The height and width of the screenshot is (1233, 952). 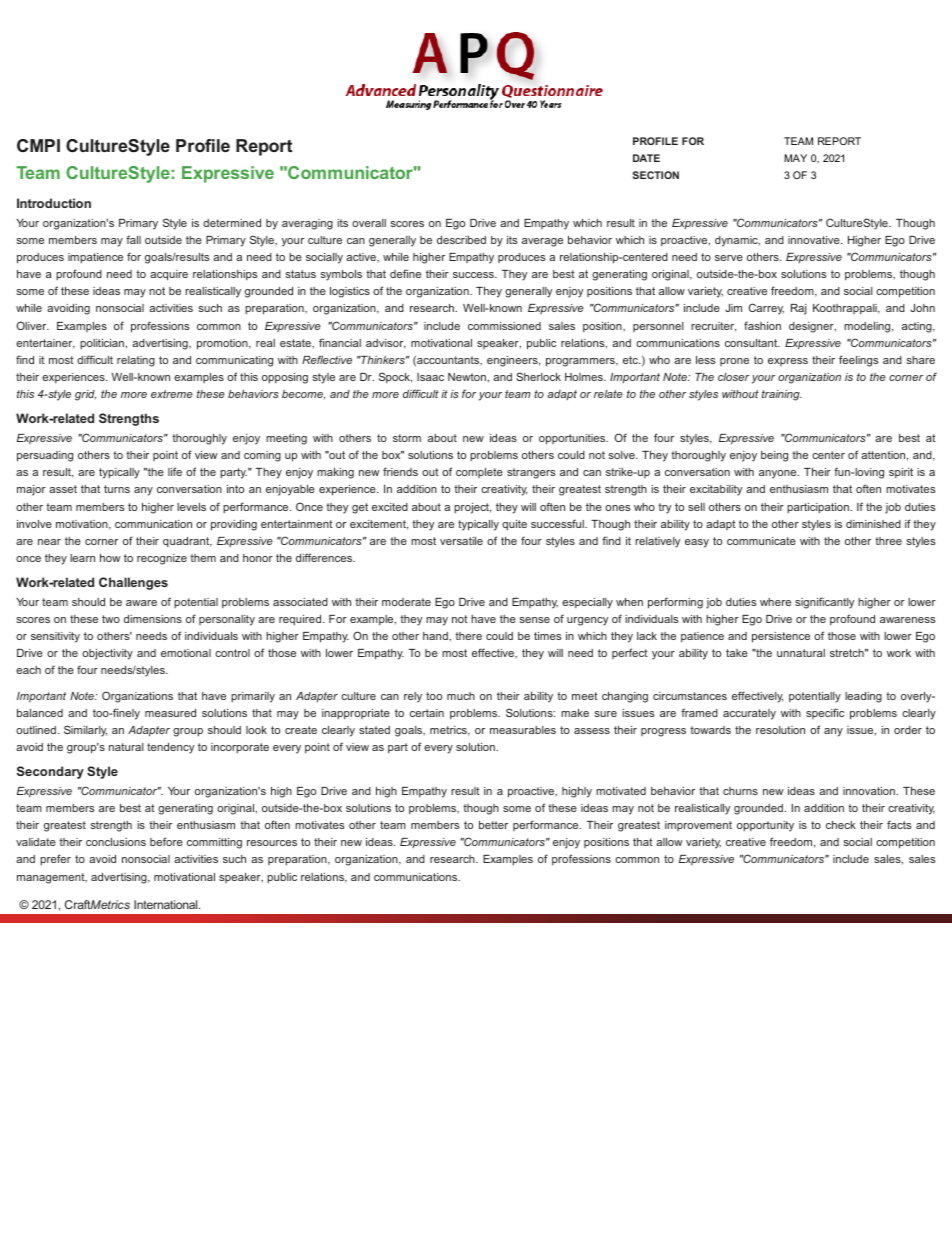 What do you see at coordinates (461, 240) in the screenshot?
I see `described` at bounding box center [461, 240].
